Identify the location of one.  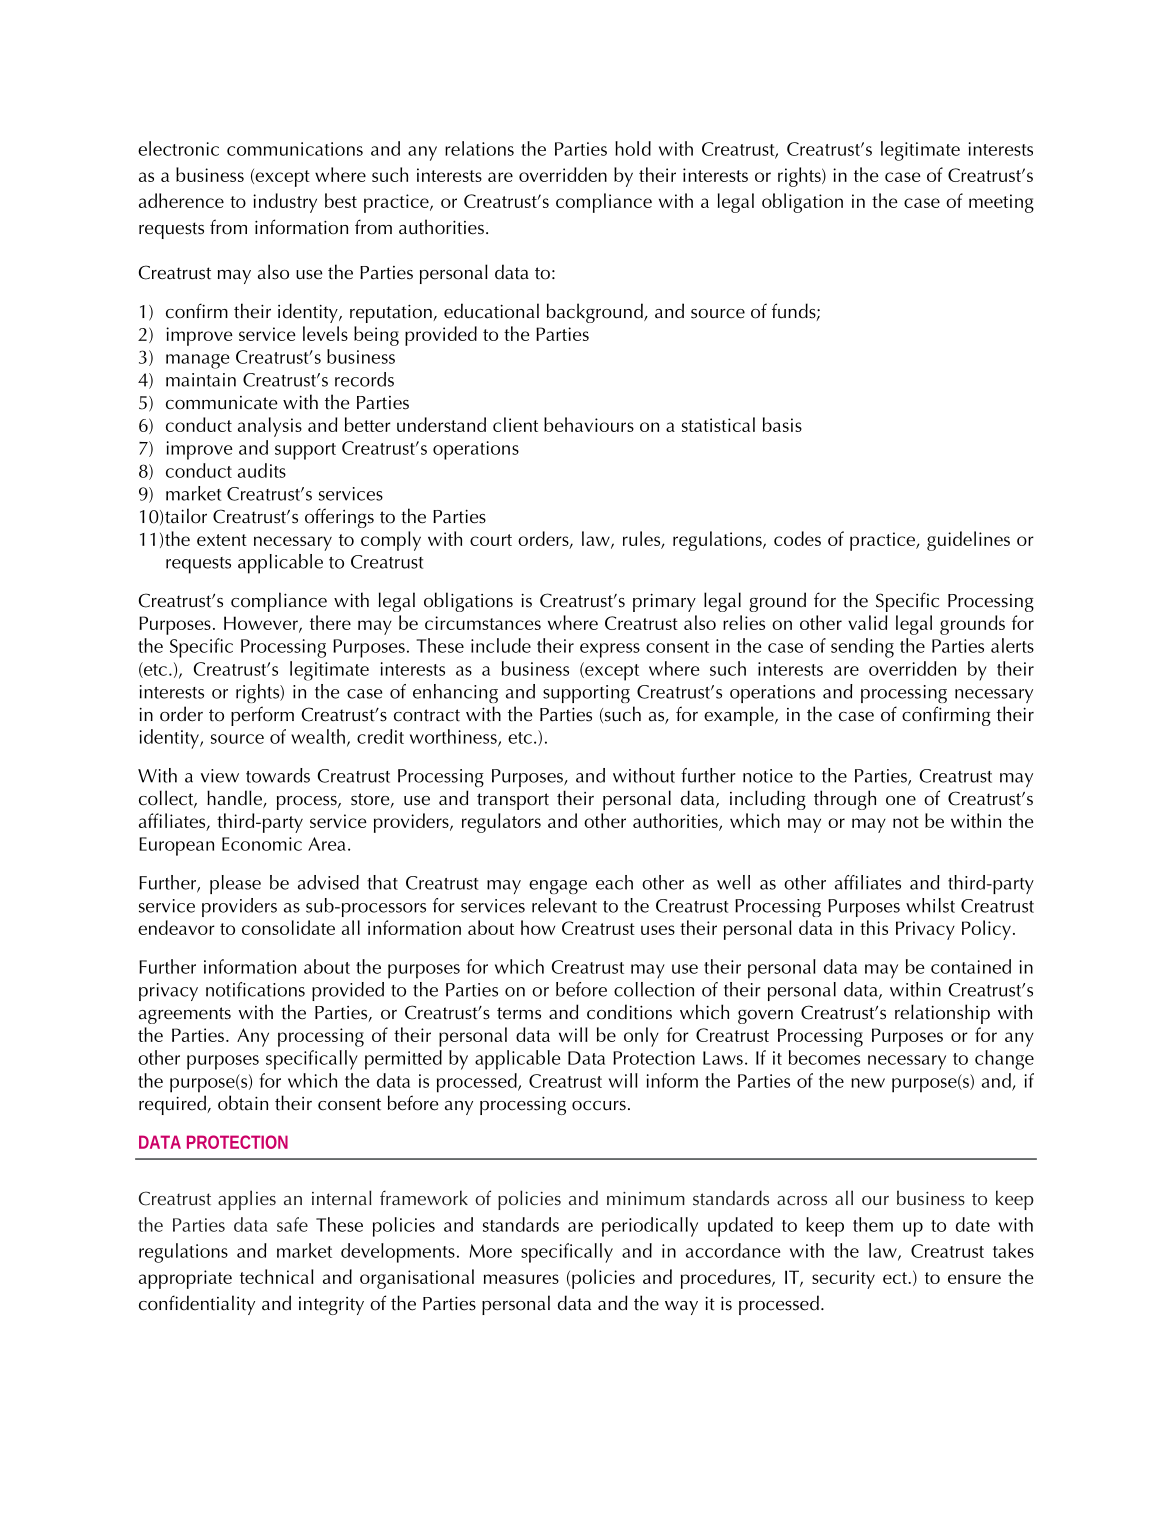
(901, 801).
